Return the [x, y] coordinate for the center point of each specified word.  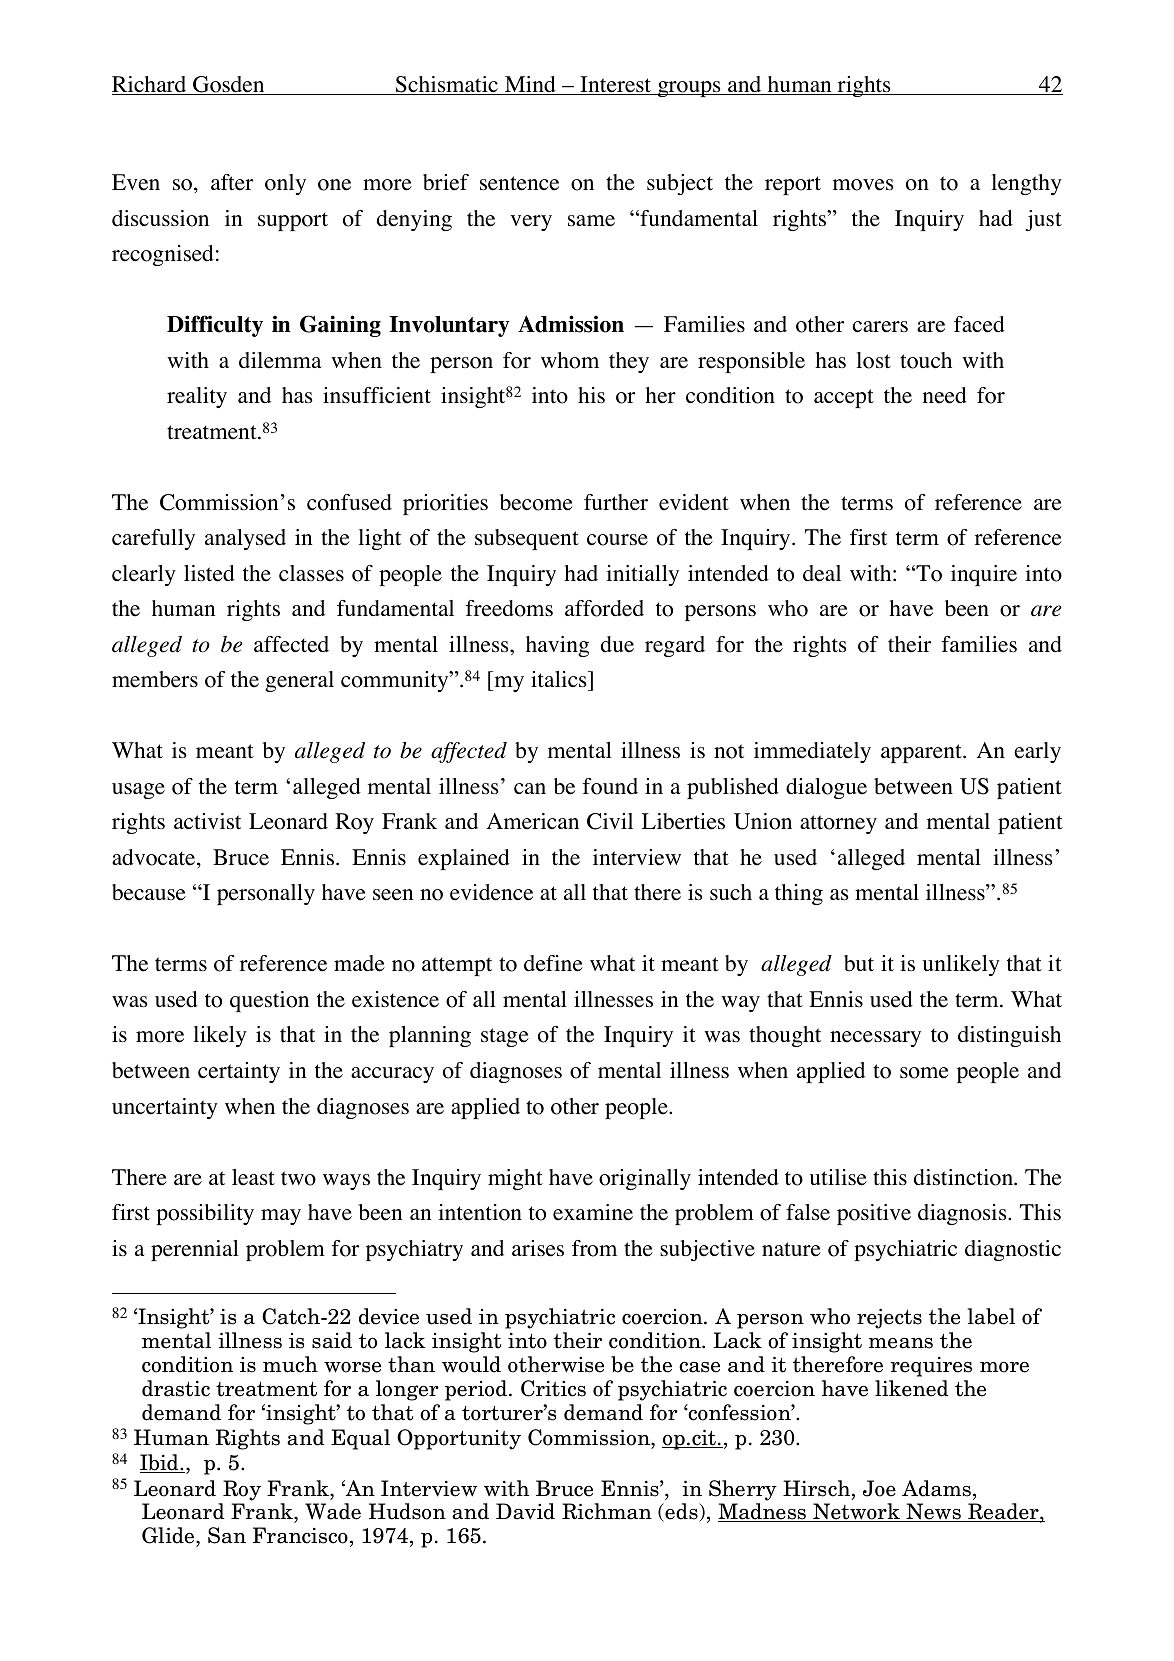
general [299, 681]
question [269, 1001]
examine [593, 1212]
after [232, 182]
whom [570, 360]
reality [197, 397]
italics [560, 681]
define [553, 963]
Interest [616, 85]
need [945, 395]
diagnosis [963, 1214]
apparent [922, 753]
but [859, 963]
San [227, 1535]
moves [863, 185]
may [281, 1217]
